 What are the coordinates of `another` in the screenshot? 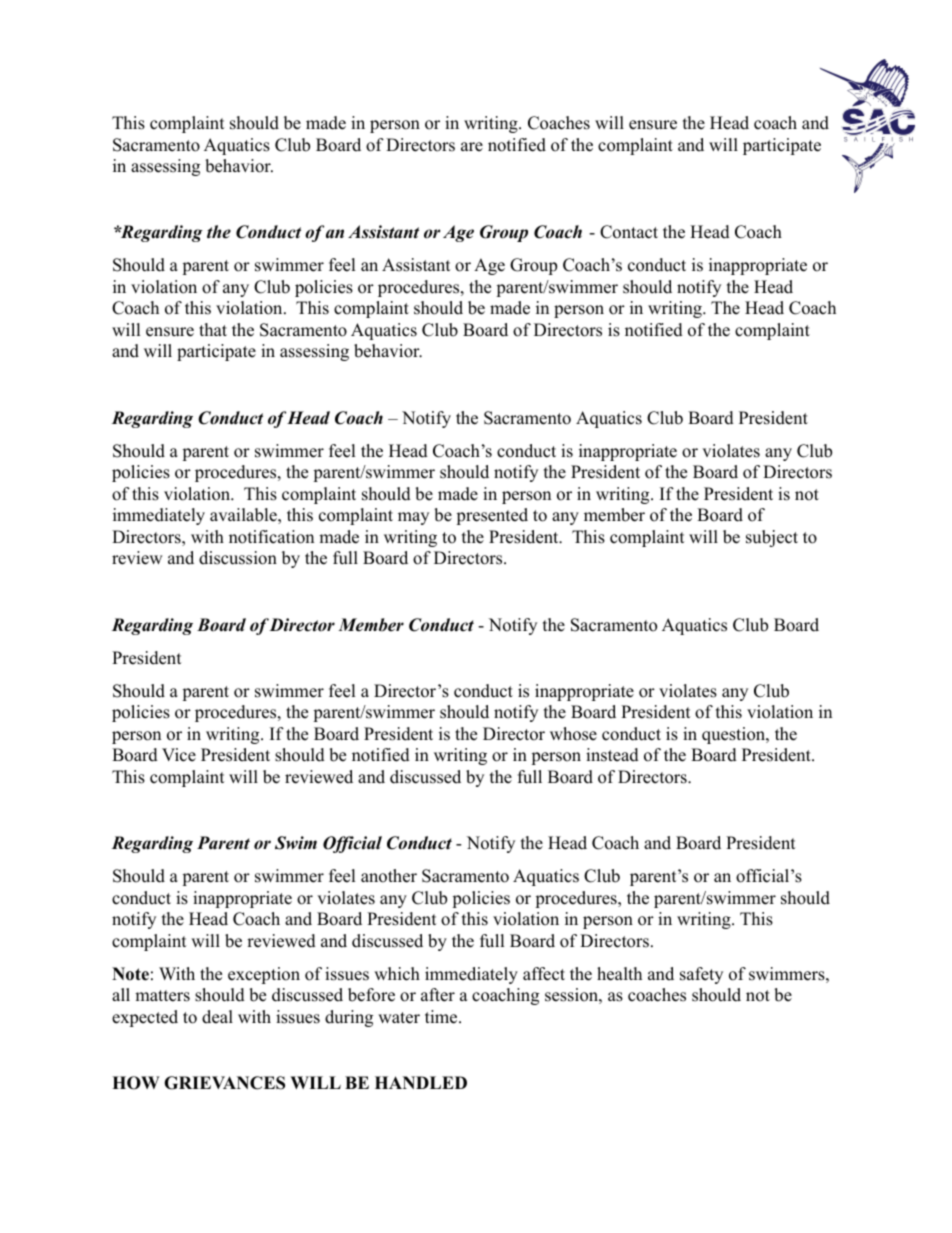 It's located at (389, 876).
